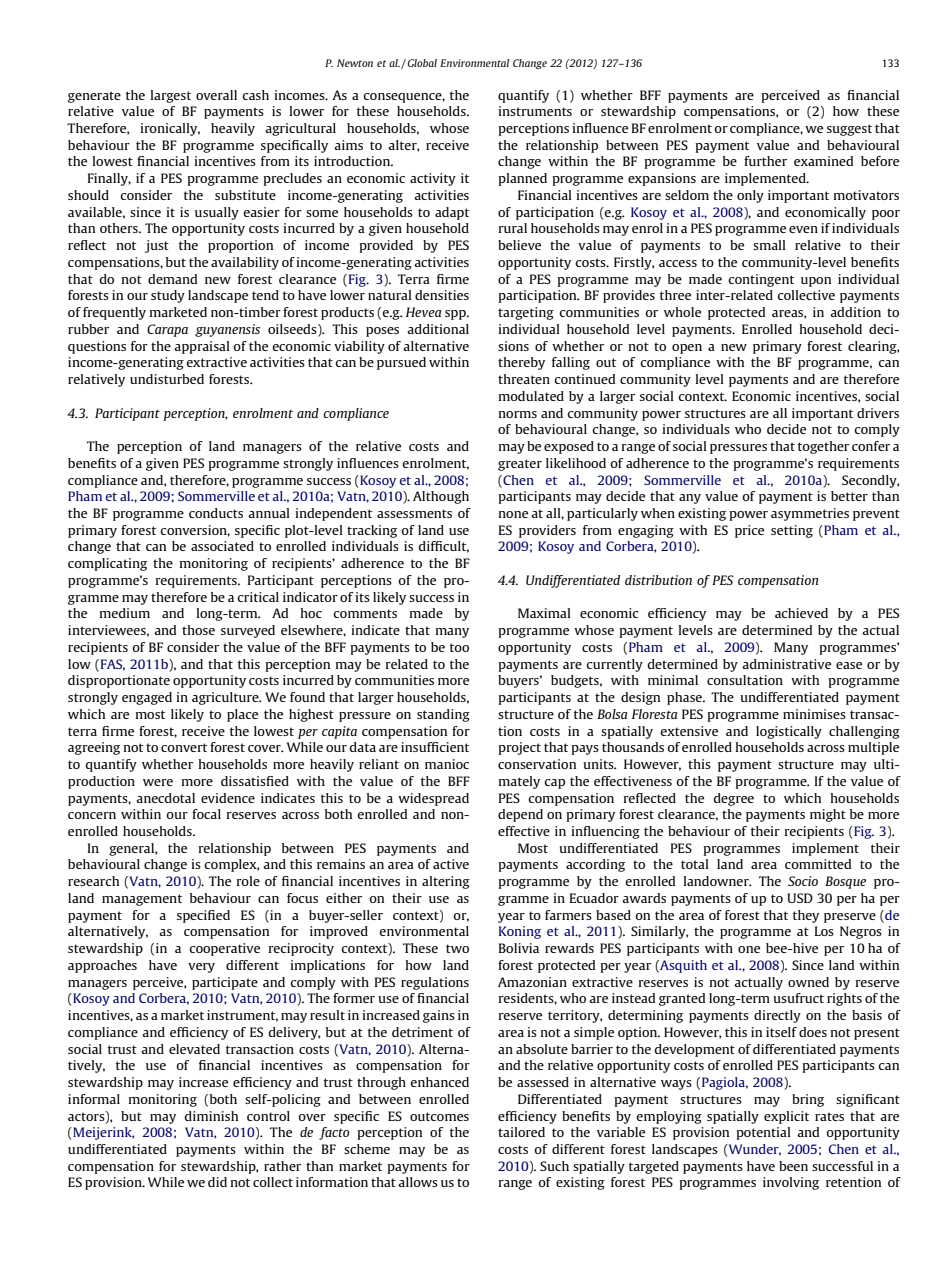 Image resolution: width=952 pixels, height=1270 pixels. I want to click on achieved, so click(801, 613).
